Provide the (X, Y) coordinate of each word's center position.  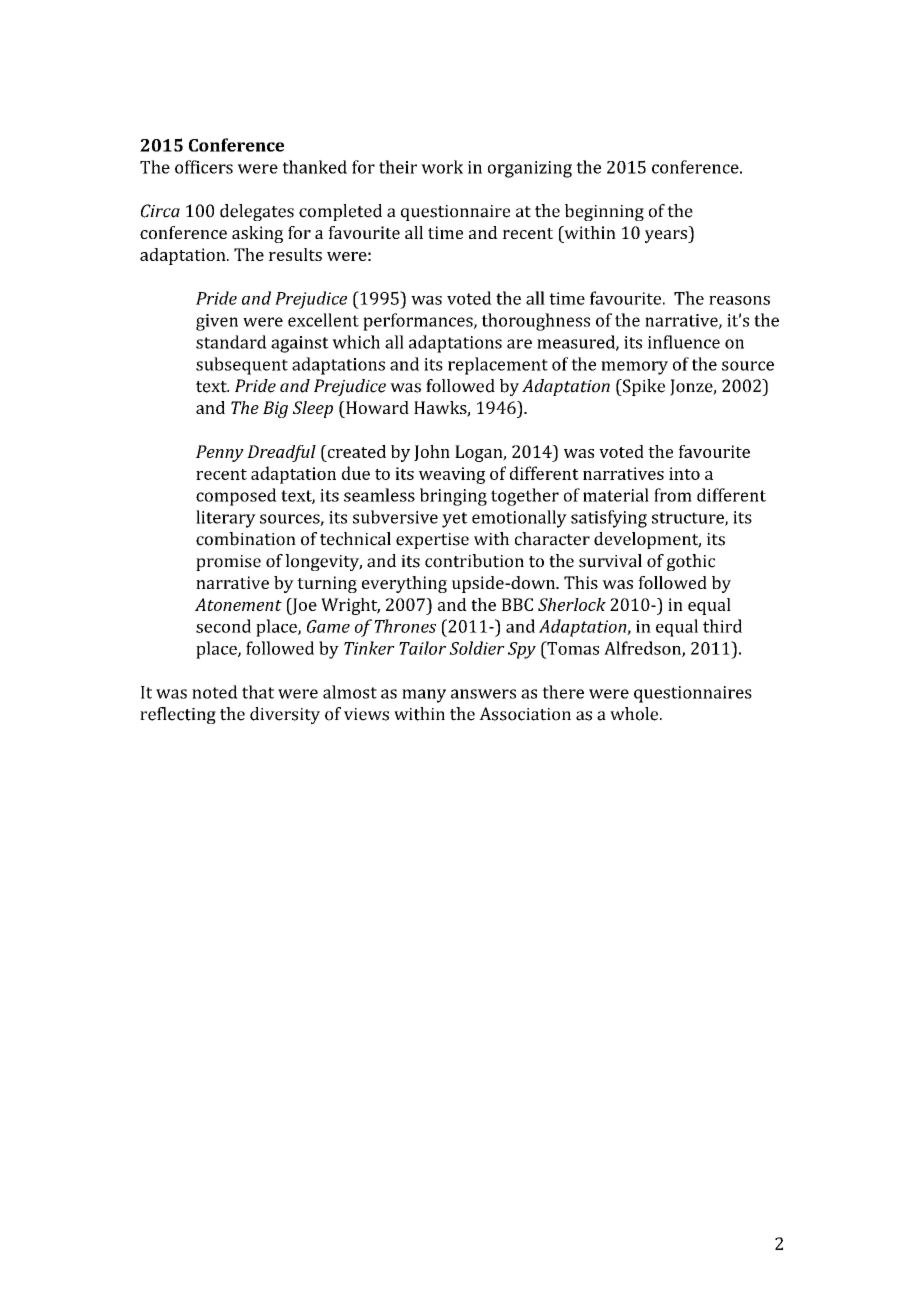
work (442, 167)
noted (215, 692)
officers (204, 167)
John (432, 453)
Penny (220, 453)
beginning (604, 212)
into (684, 473)
